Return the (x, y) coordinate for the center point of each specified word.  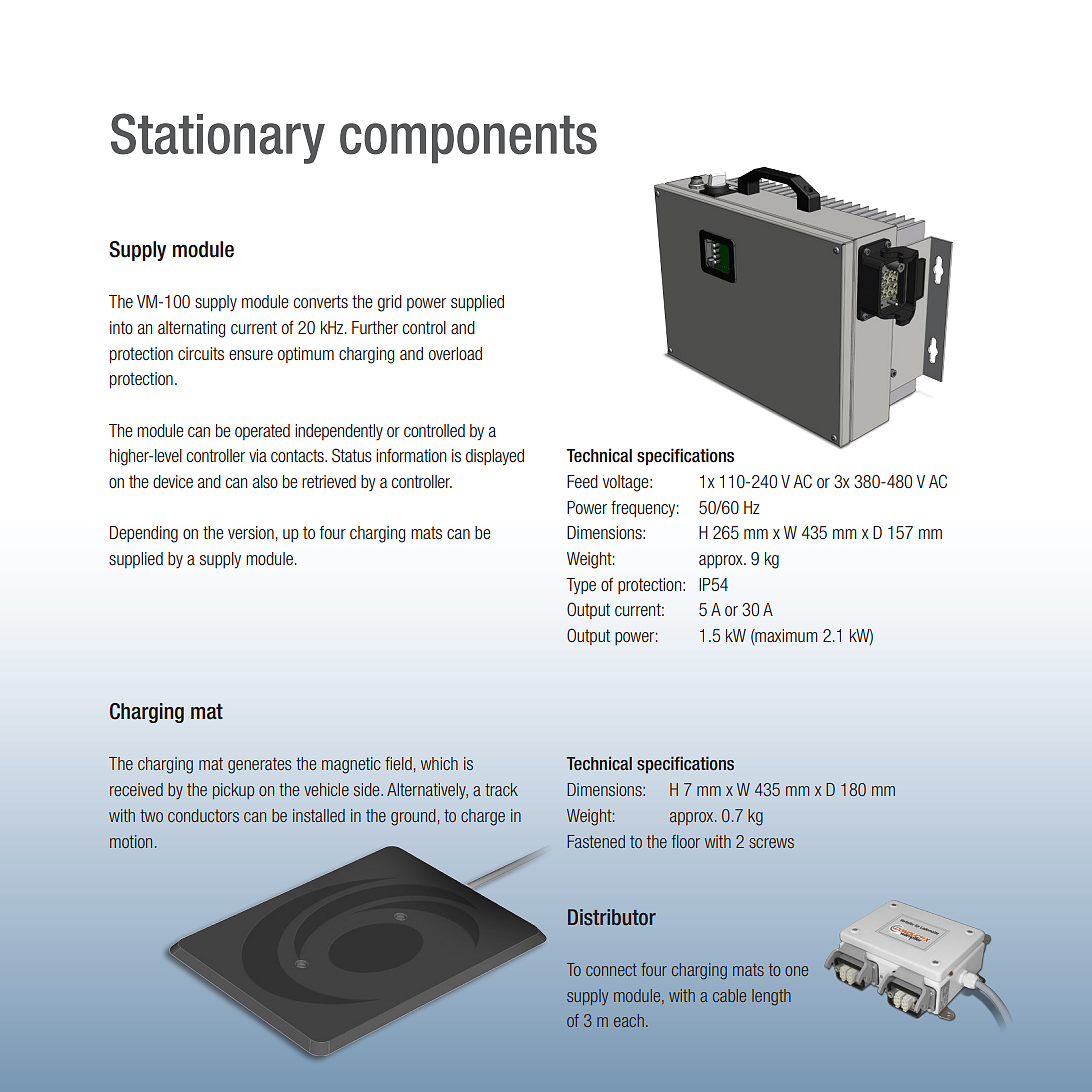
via (258, 455)
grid (390, 303)
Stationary (218, 138)
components (468, 139)
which (439, 763)
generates (260, 765)
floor (686, 841)
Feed (582, 481)
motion (131, 841)
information (411, 455)
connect (611, 969)
